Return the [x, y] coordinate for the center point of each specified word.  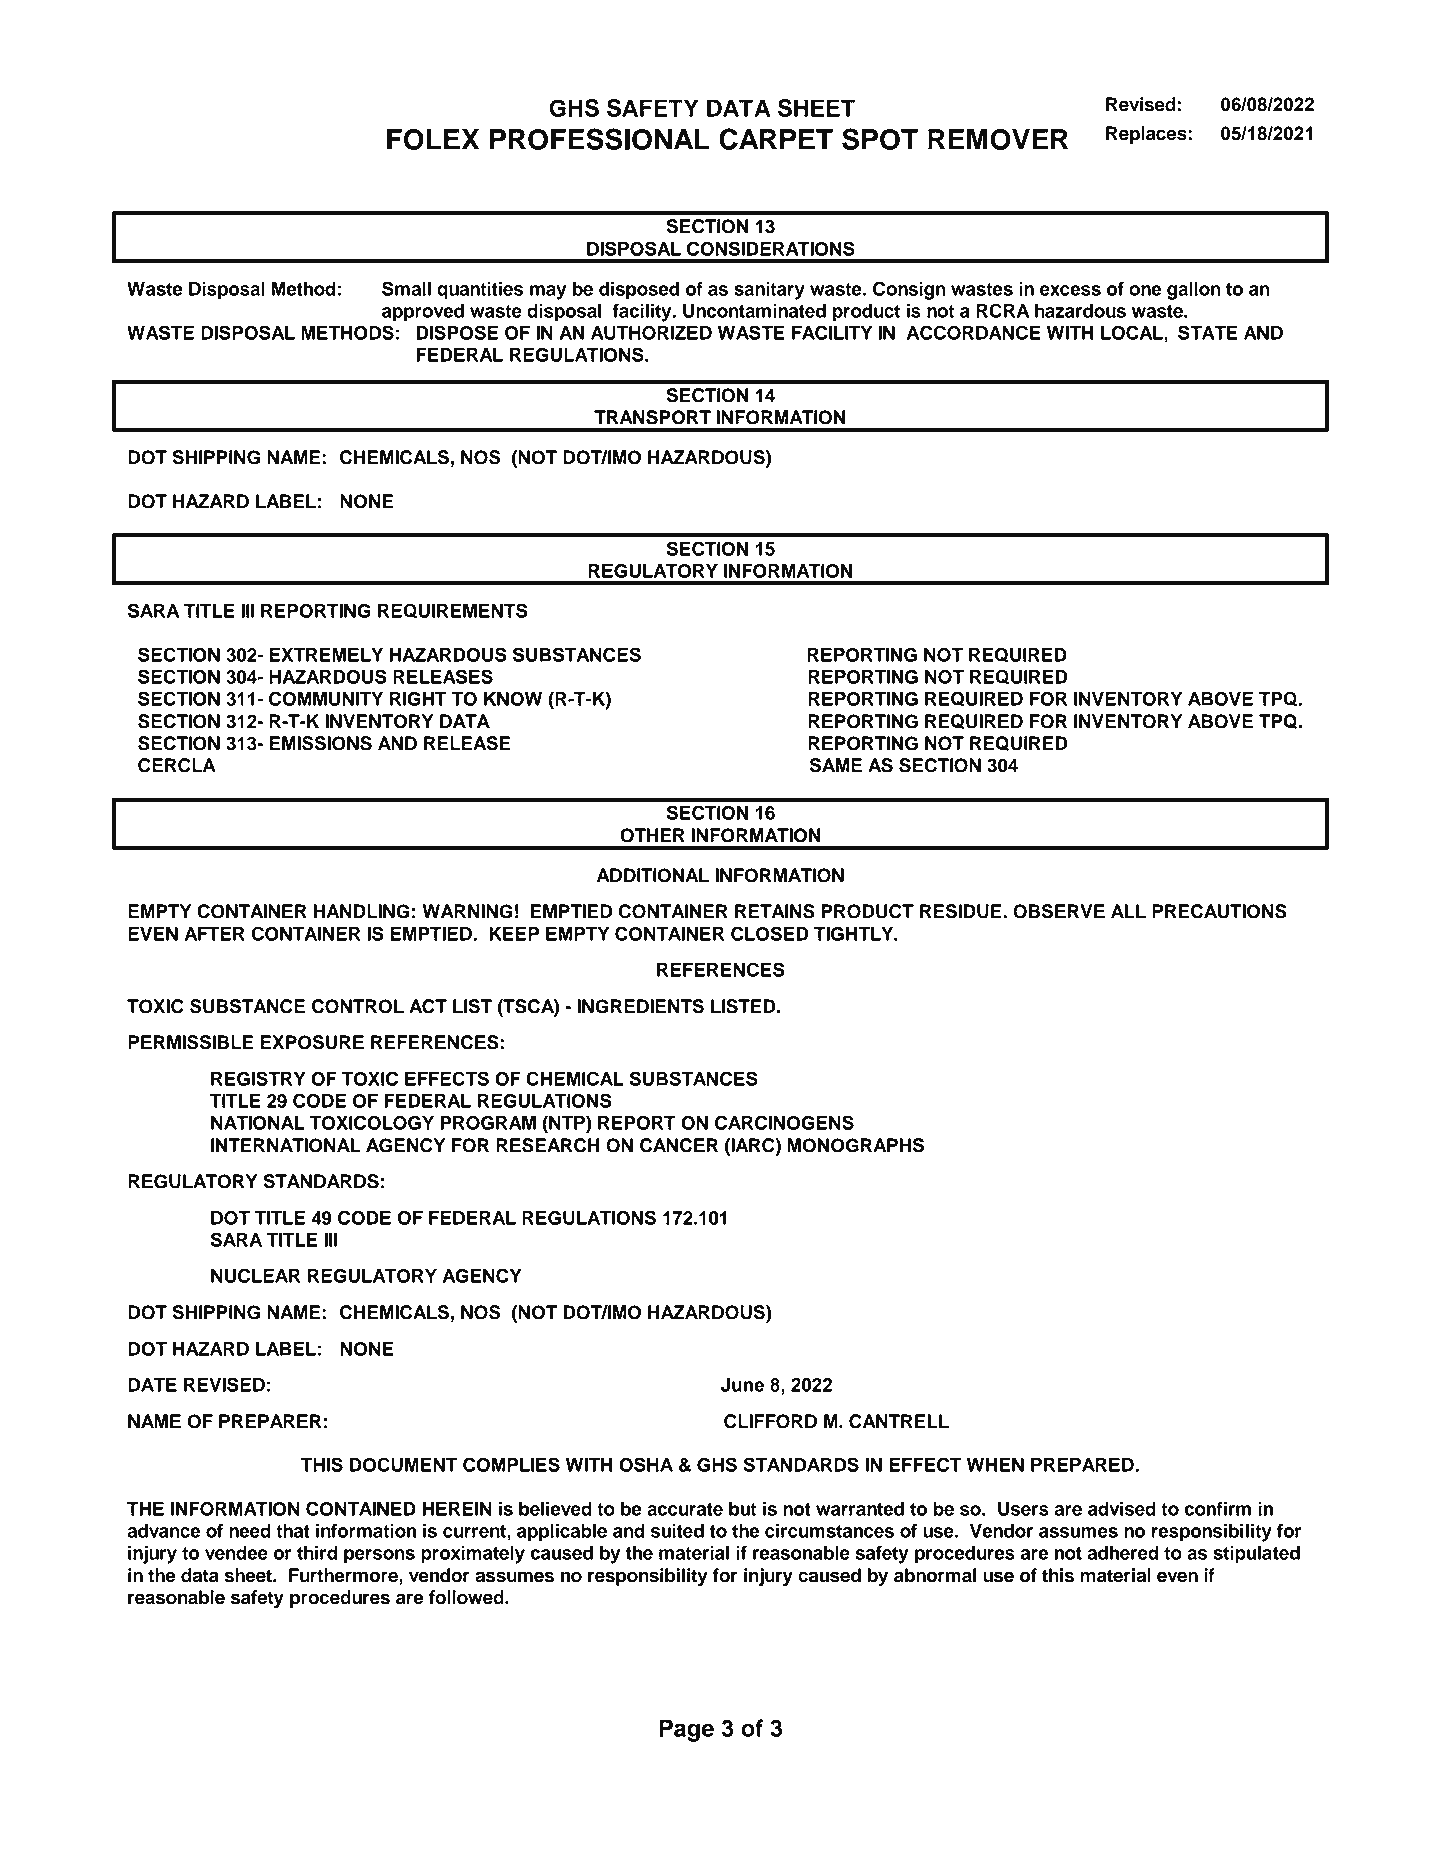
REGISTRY [258, 1078]
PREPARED [1083, 1465]
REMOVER [998, 139]
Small [406, 288]
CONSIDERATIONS [771, 248]
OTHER [652, 835]
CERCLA [177, 765]
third [317, 1552]
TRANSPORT [652, 417]
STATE [1208, 332]
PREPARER [270, 1421]
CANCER [679, 1145]
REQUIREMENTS [453, 611]
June [742, 1385]
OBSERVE [1059, 911]
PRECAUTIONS [1219, 911]
